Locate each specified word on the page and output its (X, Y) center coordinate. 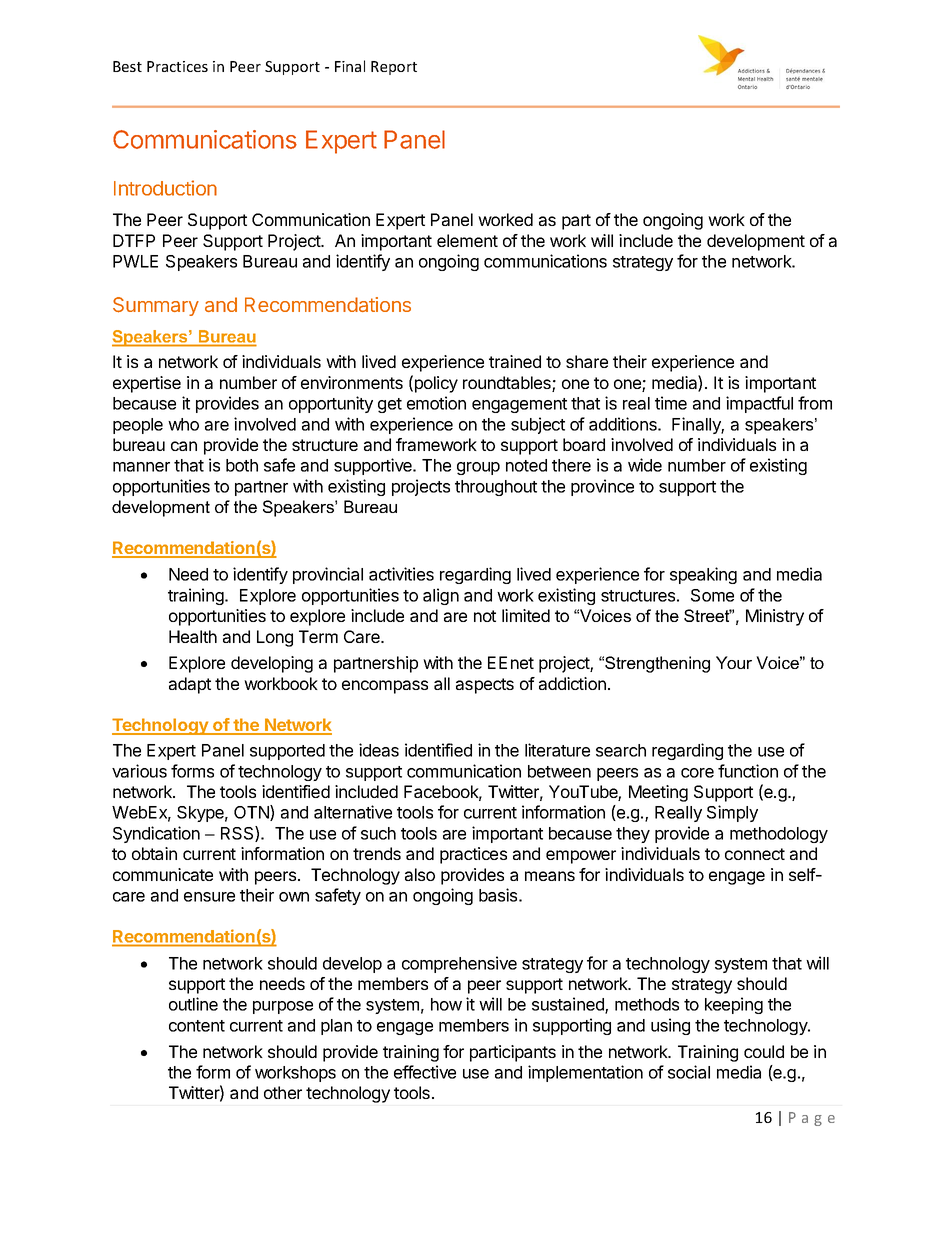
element (467, 240)
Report (394, 68)
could (764, 1051)
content (197, 1026)
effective (425, 1072)
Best (127, 66)
